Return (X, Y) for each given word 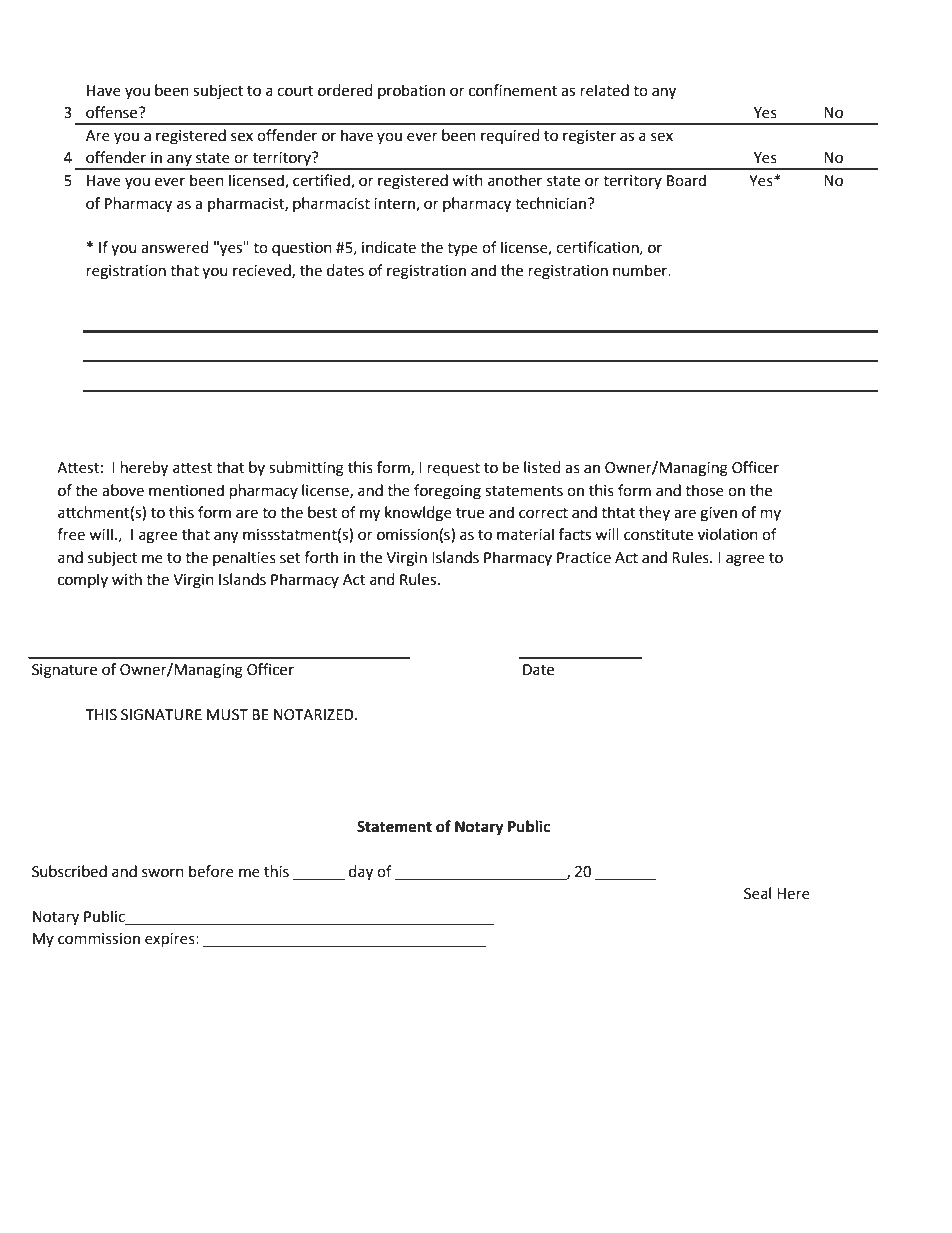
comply (83, 580)
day (361, 873)
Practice (584, 558)
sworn (163, 873)
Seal (757, 893)
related (605, 90)
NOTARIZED (315, 715)
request (454, 470)
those (704, 490)
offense (113, 112)
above (123, 490)
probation (411, 91)
